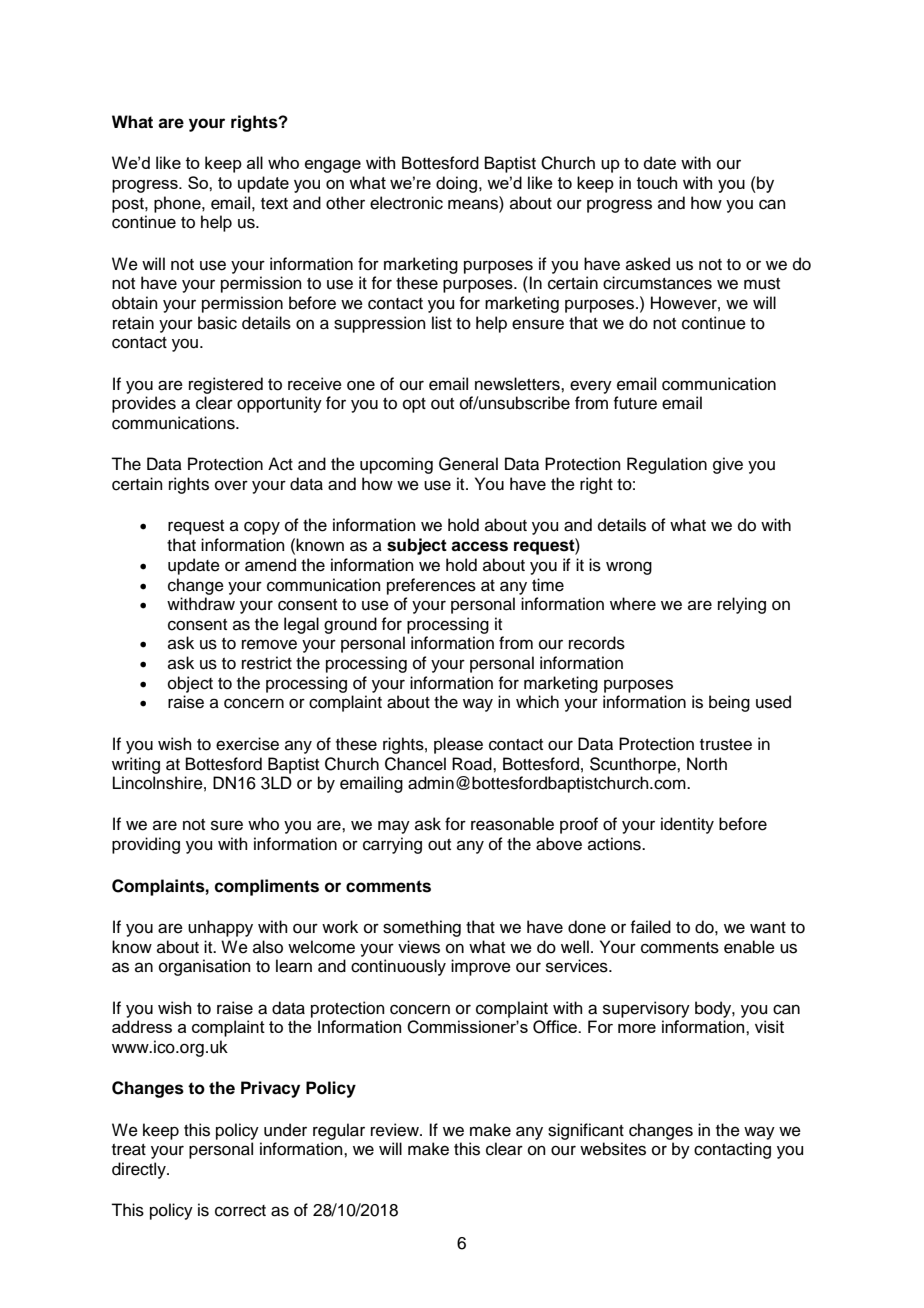 The height and width of the page is (1308, 924). What do you see at coordinates (220, 928) in the page?
I see `unhappy` at bounding box center [220, 928].
